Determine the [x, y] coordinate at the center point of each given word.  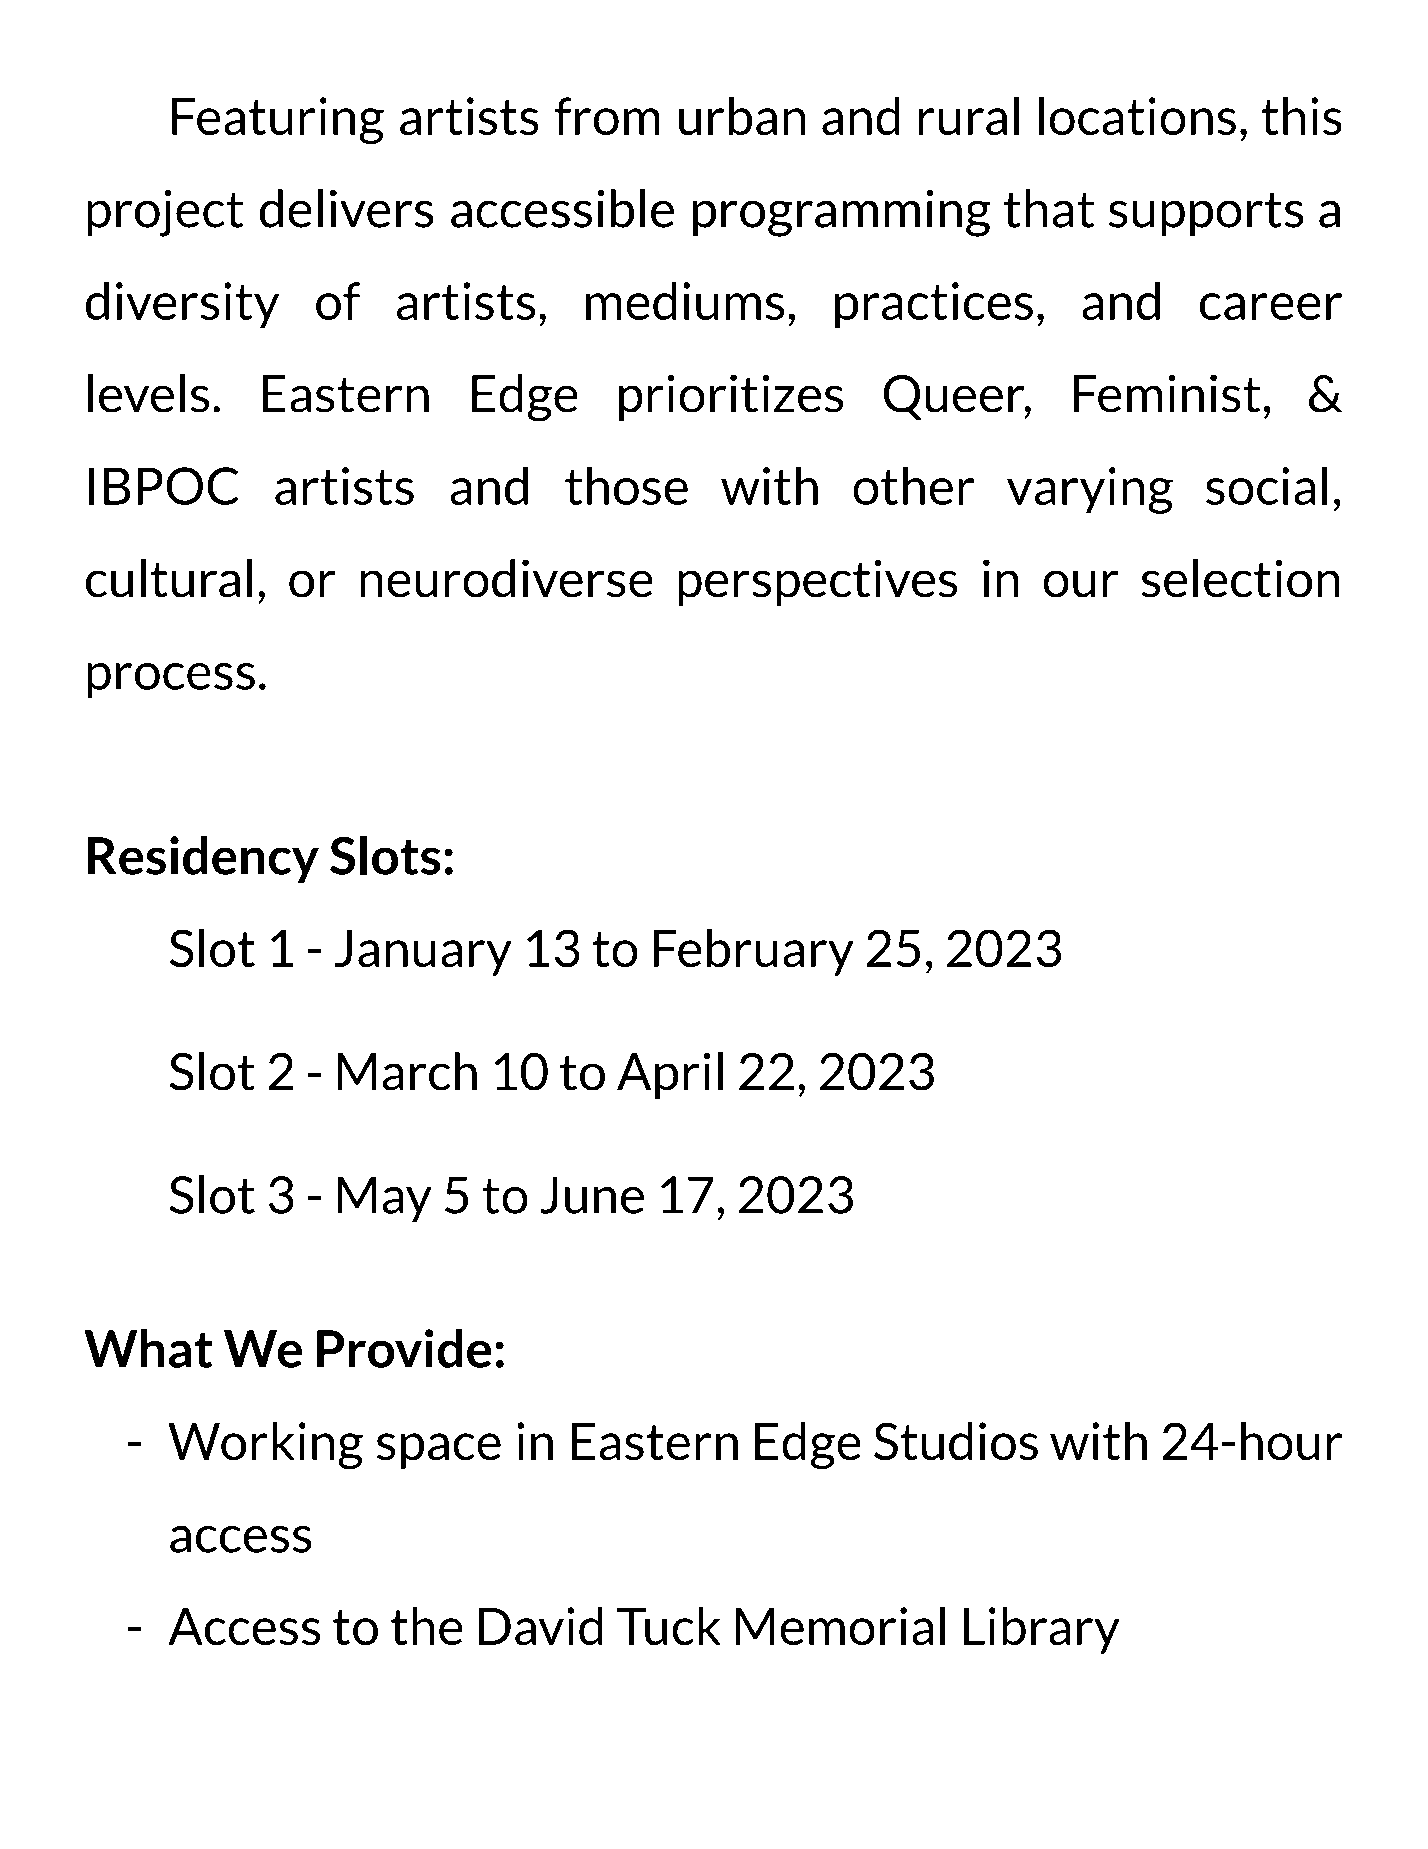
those [626, 485]
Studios [956, 1441]
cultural [169, 578]
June [592, 1195]
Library [1041, 1630]
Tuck [669, 1626]
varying [1090, 490]
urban [742, 116]
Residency [203, 859]
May [384, 1199]
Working [265, 1446]
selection [1241, 578]
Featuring [278, 120]
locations [1137, 116]
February [753, 952]
